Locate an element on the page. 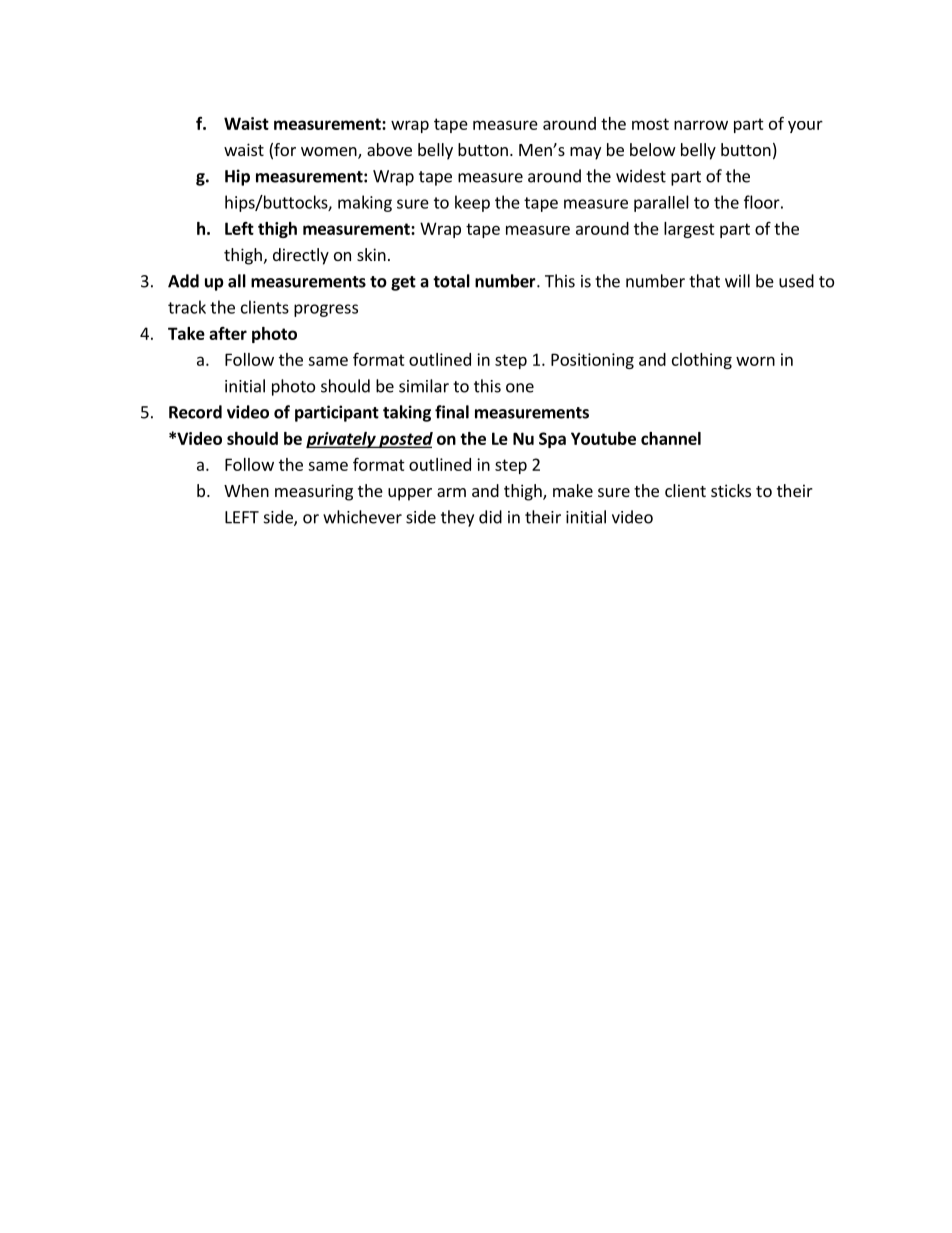 The image size is (952, 1233). may is located at coordinates (585, 153).
